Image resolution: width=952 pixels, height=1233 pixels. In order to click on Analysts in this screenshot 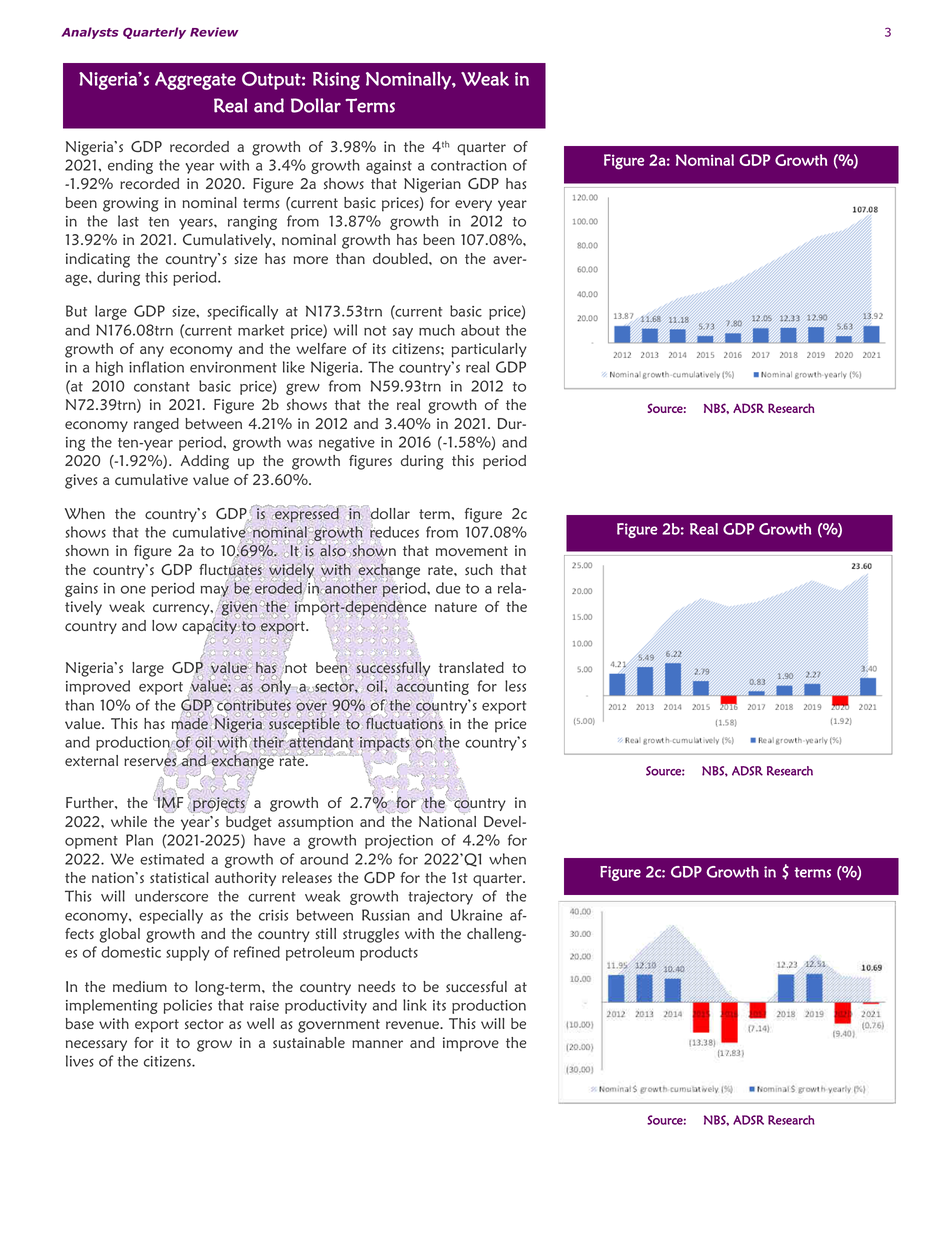, I will do `click(90, 33)`.
